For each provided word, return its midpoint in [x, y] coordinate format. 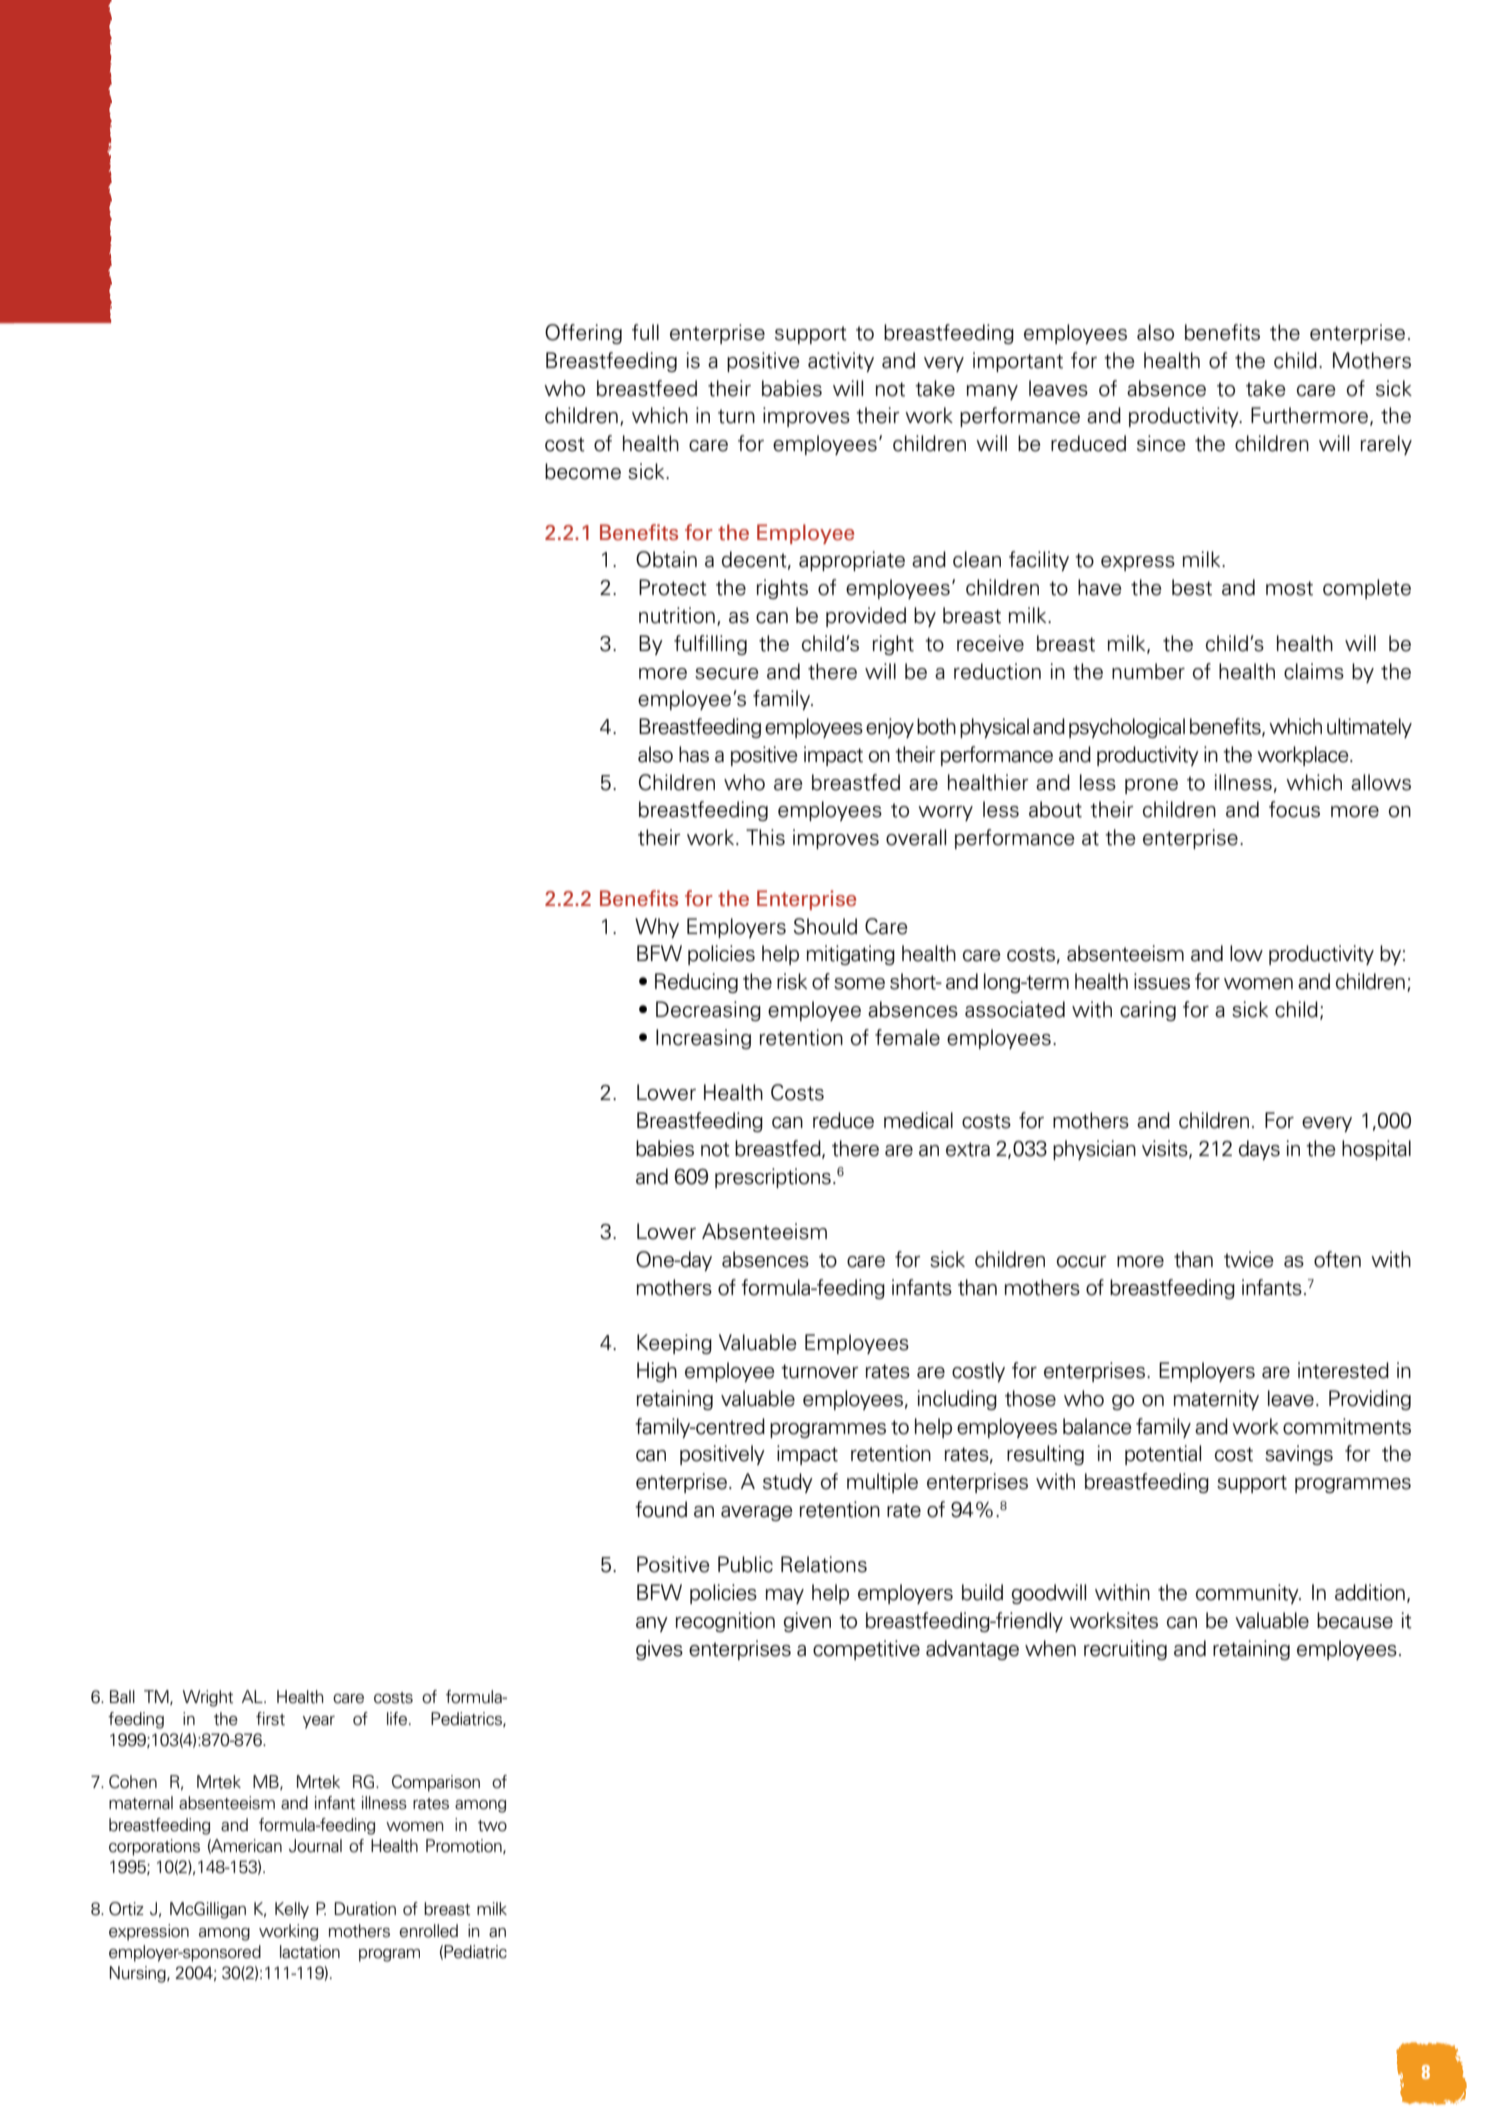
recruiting [1125, 1650]
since [1161, 443]
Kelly [292, 1910]
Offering [583, 334]
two [492, 1826]
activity [841, 362]
